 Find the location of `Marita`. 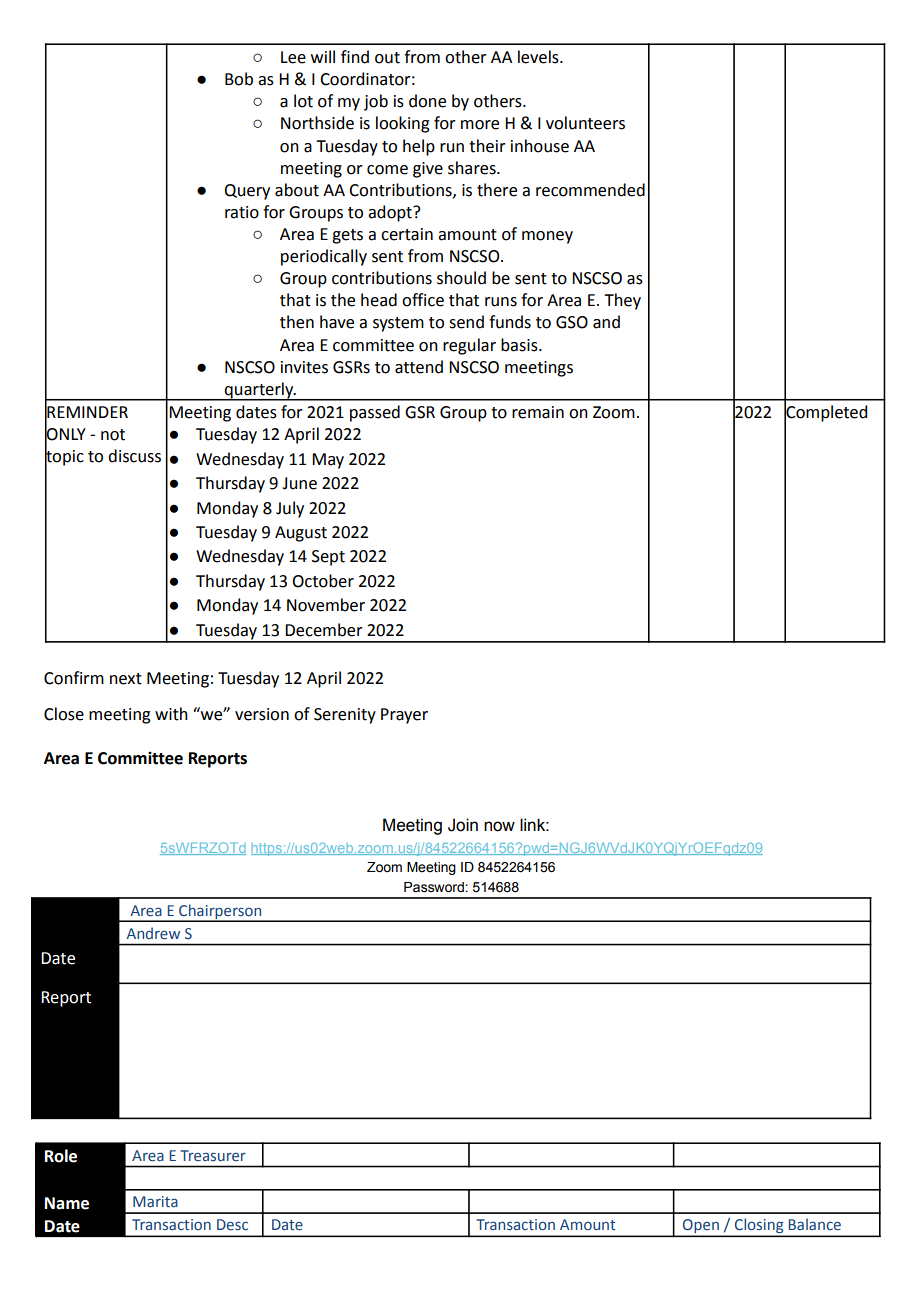

Marita is located at coordinates (155, 1202).
